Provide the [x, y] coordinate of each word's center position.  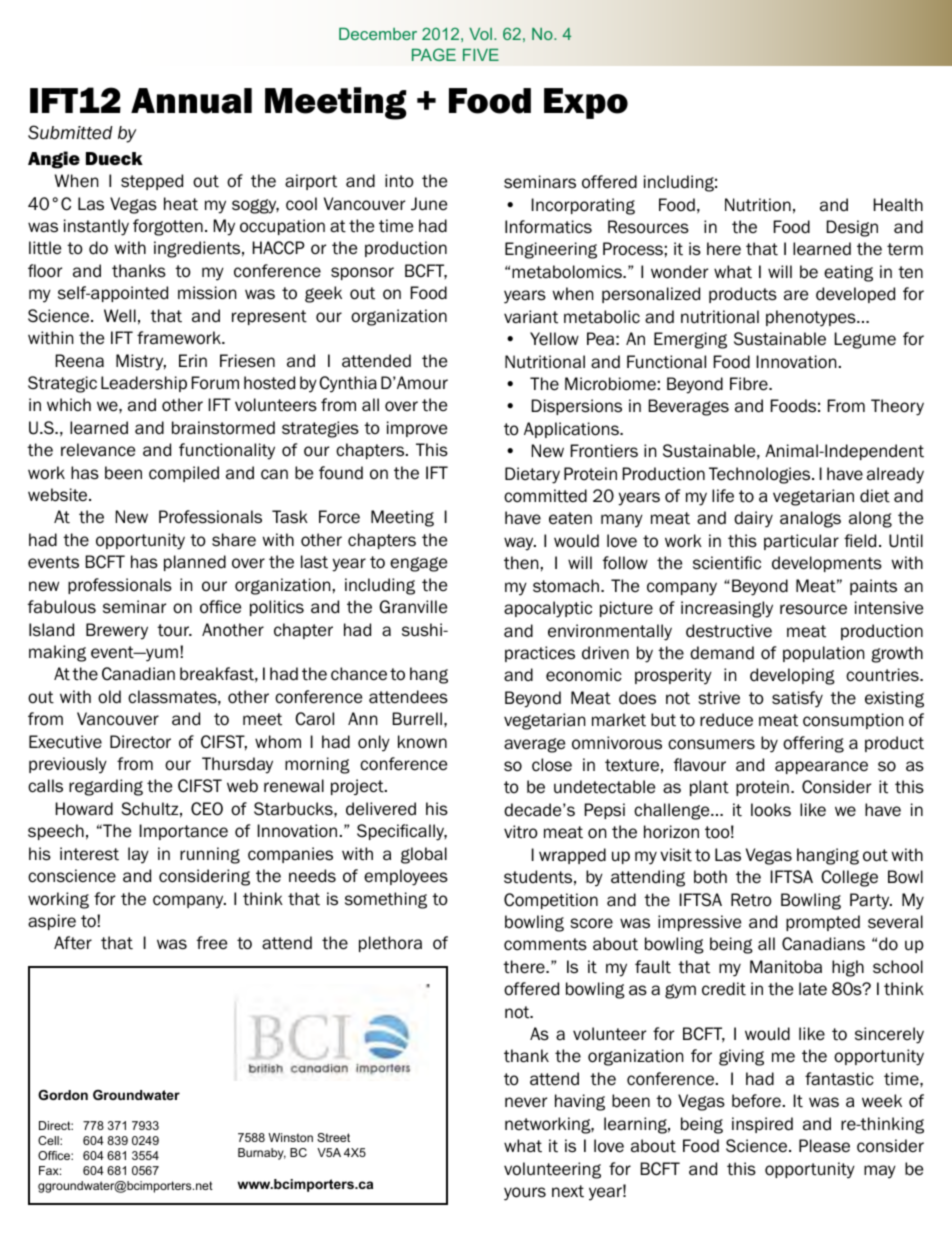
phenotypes [812, 318]
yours [525, 1194]
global [424, 855]
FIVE [481, 55]
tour [174, 630]
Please [824, 1146]
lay [138, 855]
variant [531, 317]
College [849, 878]
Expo [586, 103]
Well [120, 316]
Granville [413, 607]
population [823, 654]
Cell [49, 1140]
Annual [191, 101]
